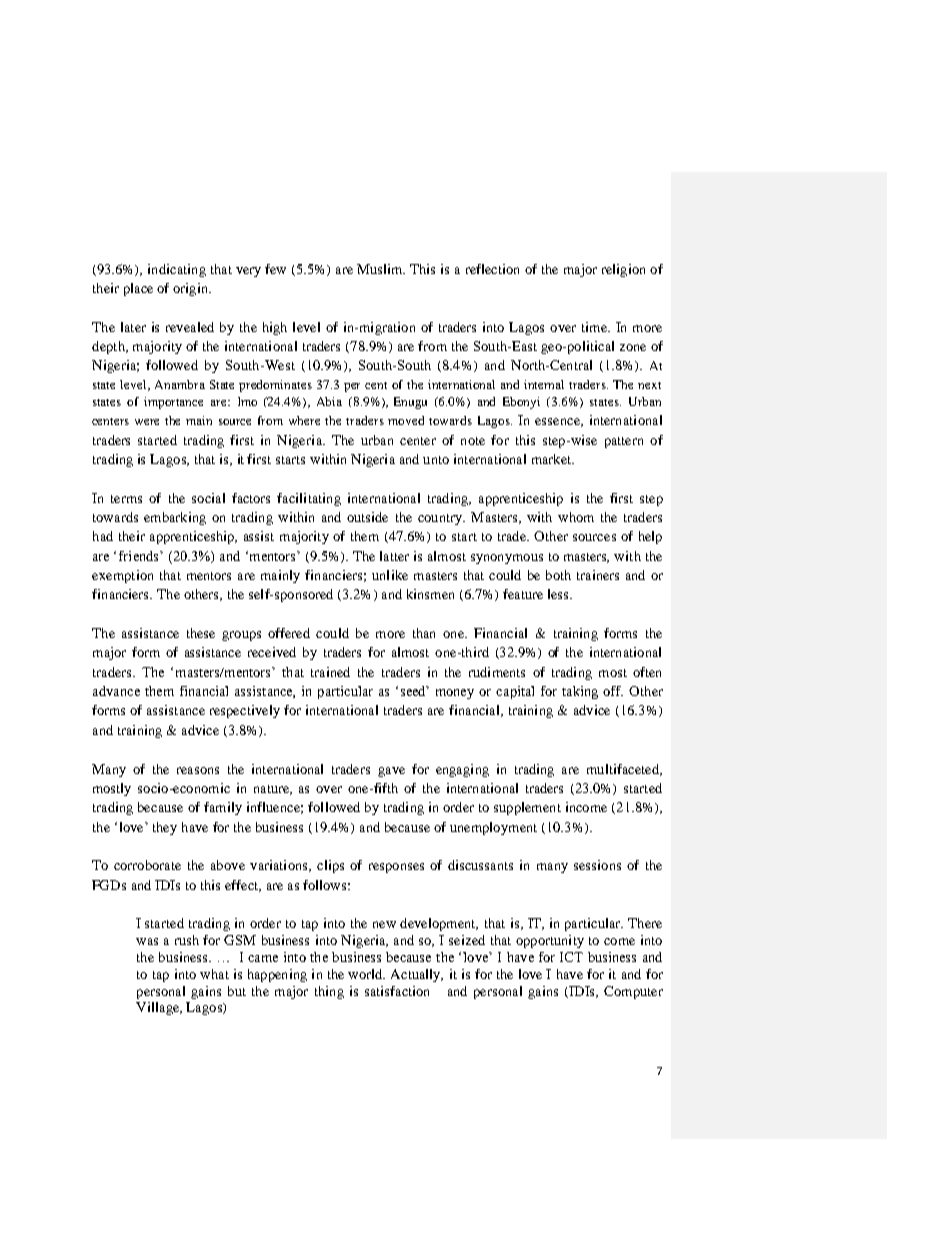 The width and height of the screenshot is (952, 1233). What do you see at coordinates (623, 270) in the screenshot?
I see `religion` at bounding box center [623, 270].
